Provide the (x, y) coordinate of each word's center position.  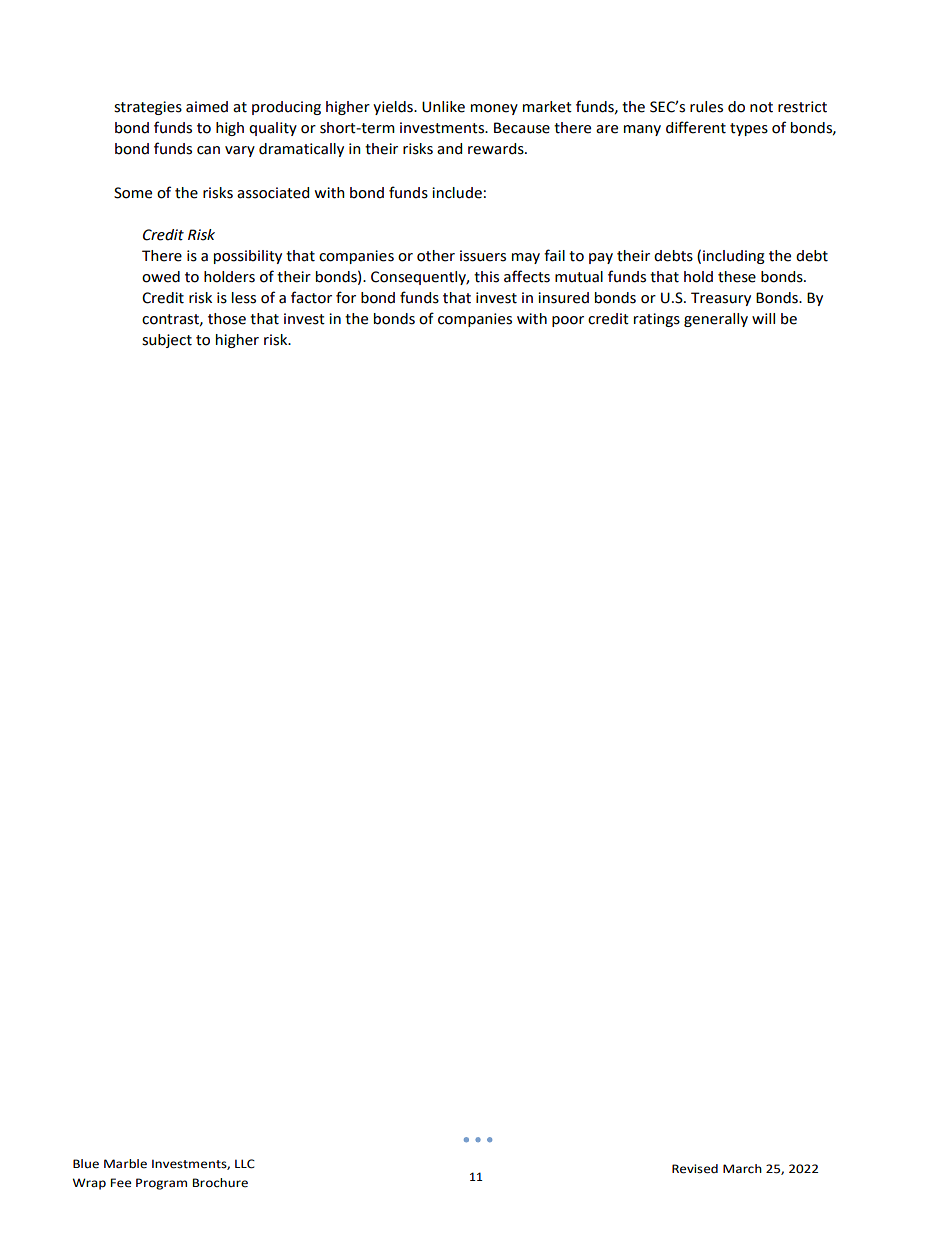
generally (716, 320)
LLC (245, 1164)
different (696, 127)
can (208, 150)
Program (161, 1184)
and (449, 149)
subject (167, 341)
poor (568, 321)
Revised (695, 1169)
